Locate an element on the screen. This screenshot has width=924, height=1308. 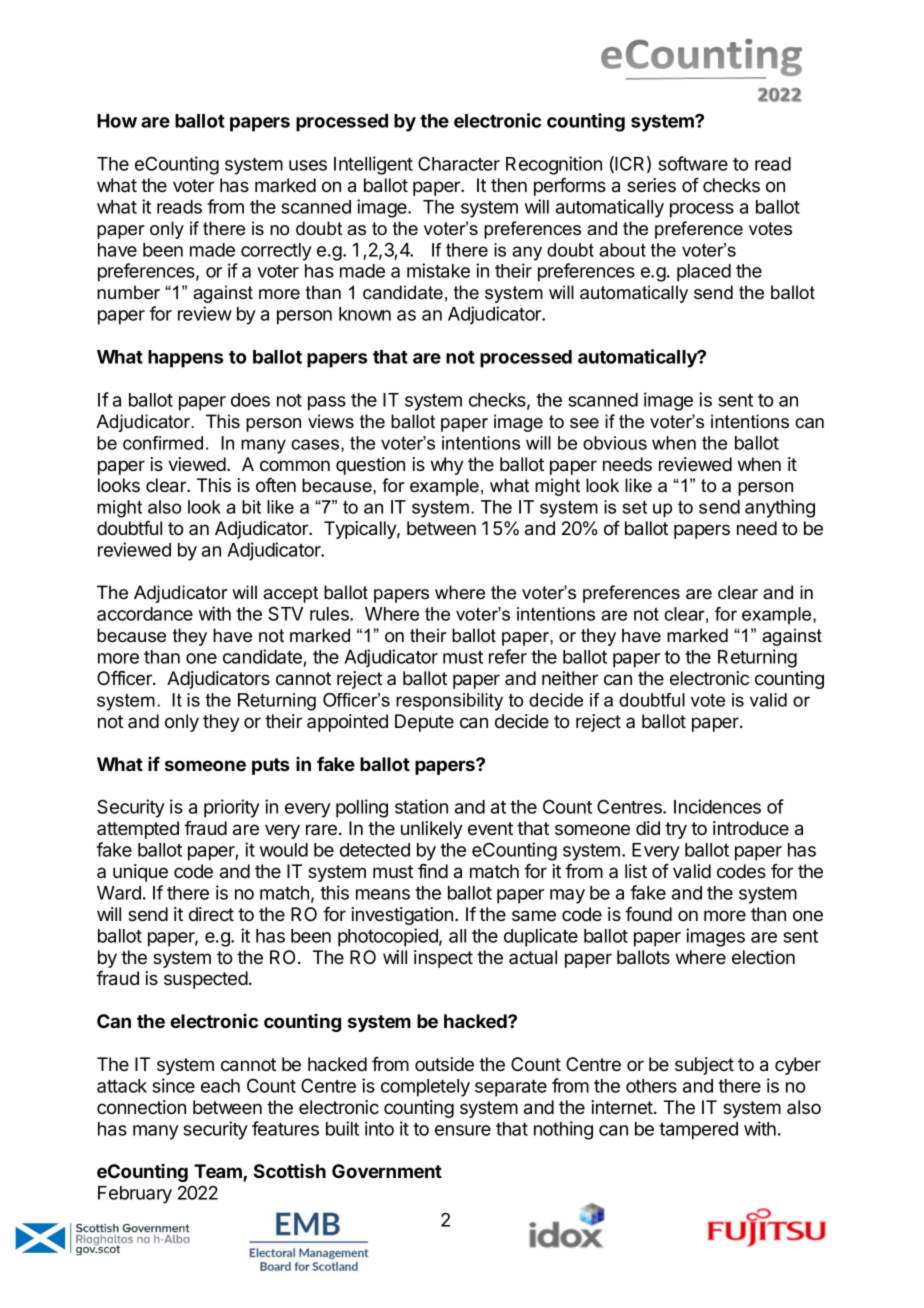
Incidences is located at coordinates (717, 806).
